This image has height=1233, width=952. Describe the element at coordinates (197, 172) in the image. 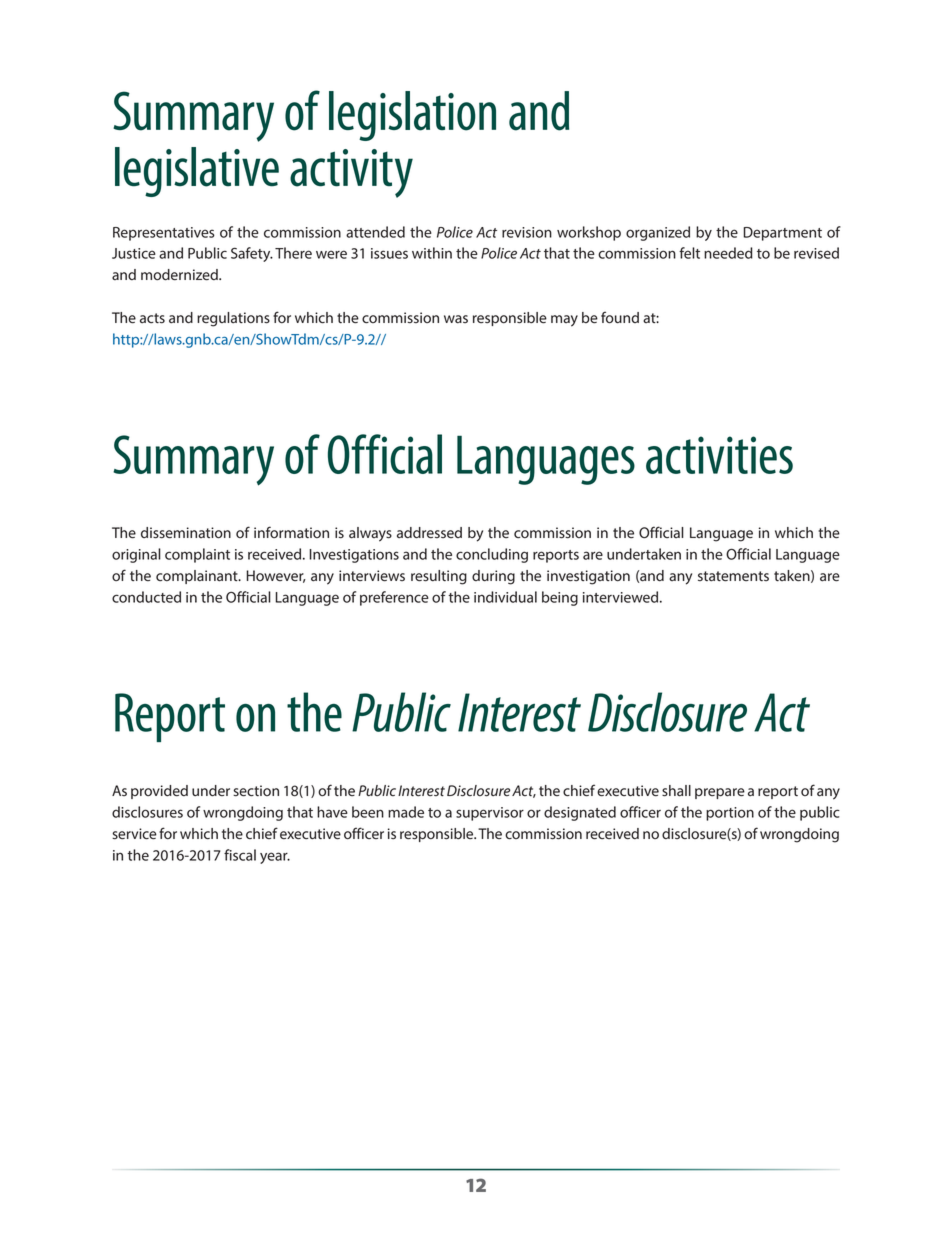

I see `legislative` at that location.
